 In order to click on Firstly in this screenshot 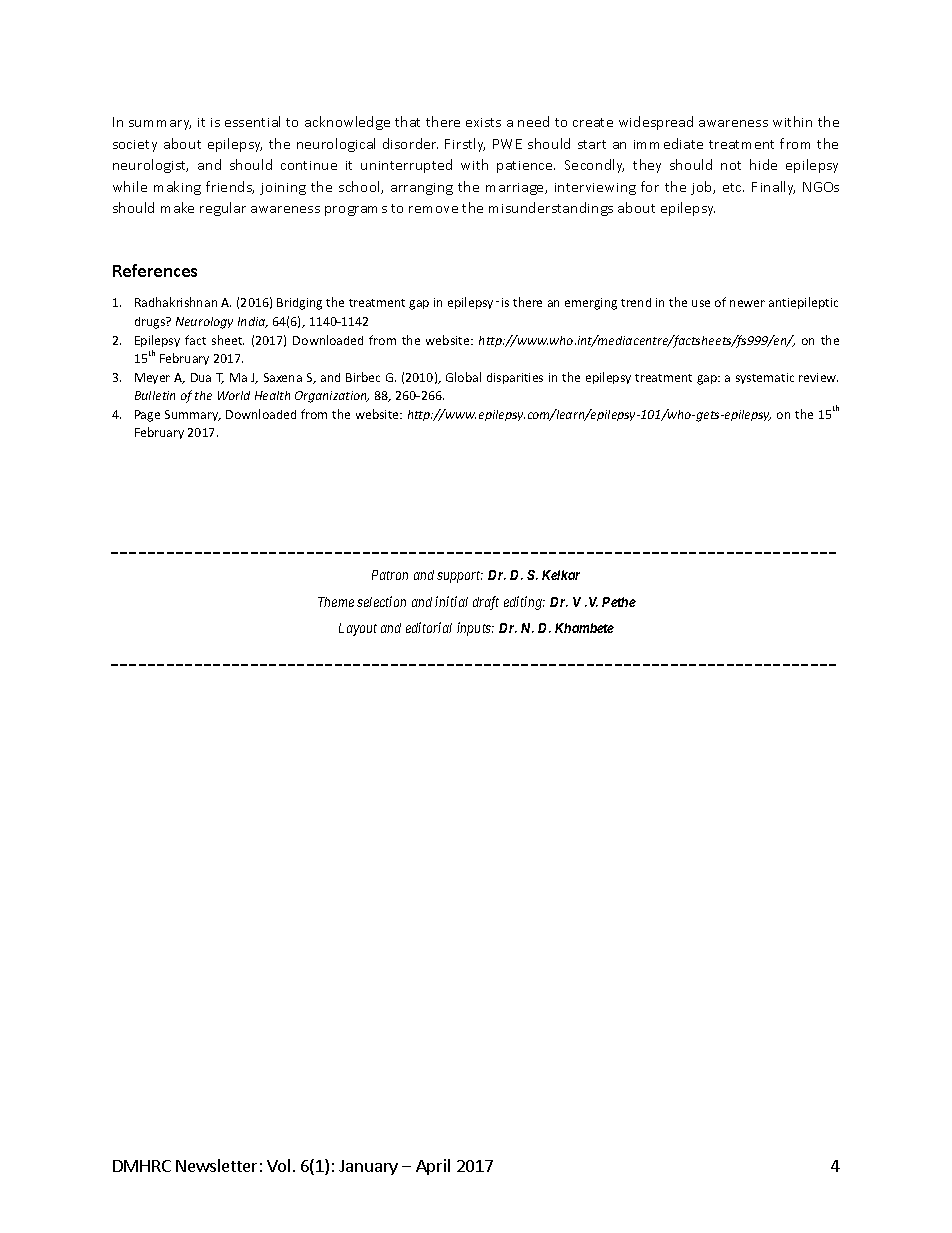, I will do `click(465, 145)`.
